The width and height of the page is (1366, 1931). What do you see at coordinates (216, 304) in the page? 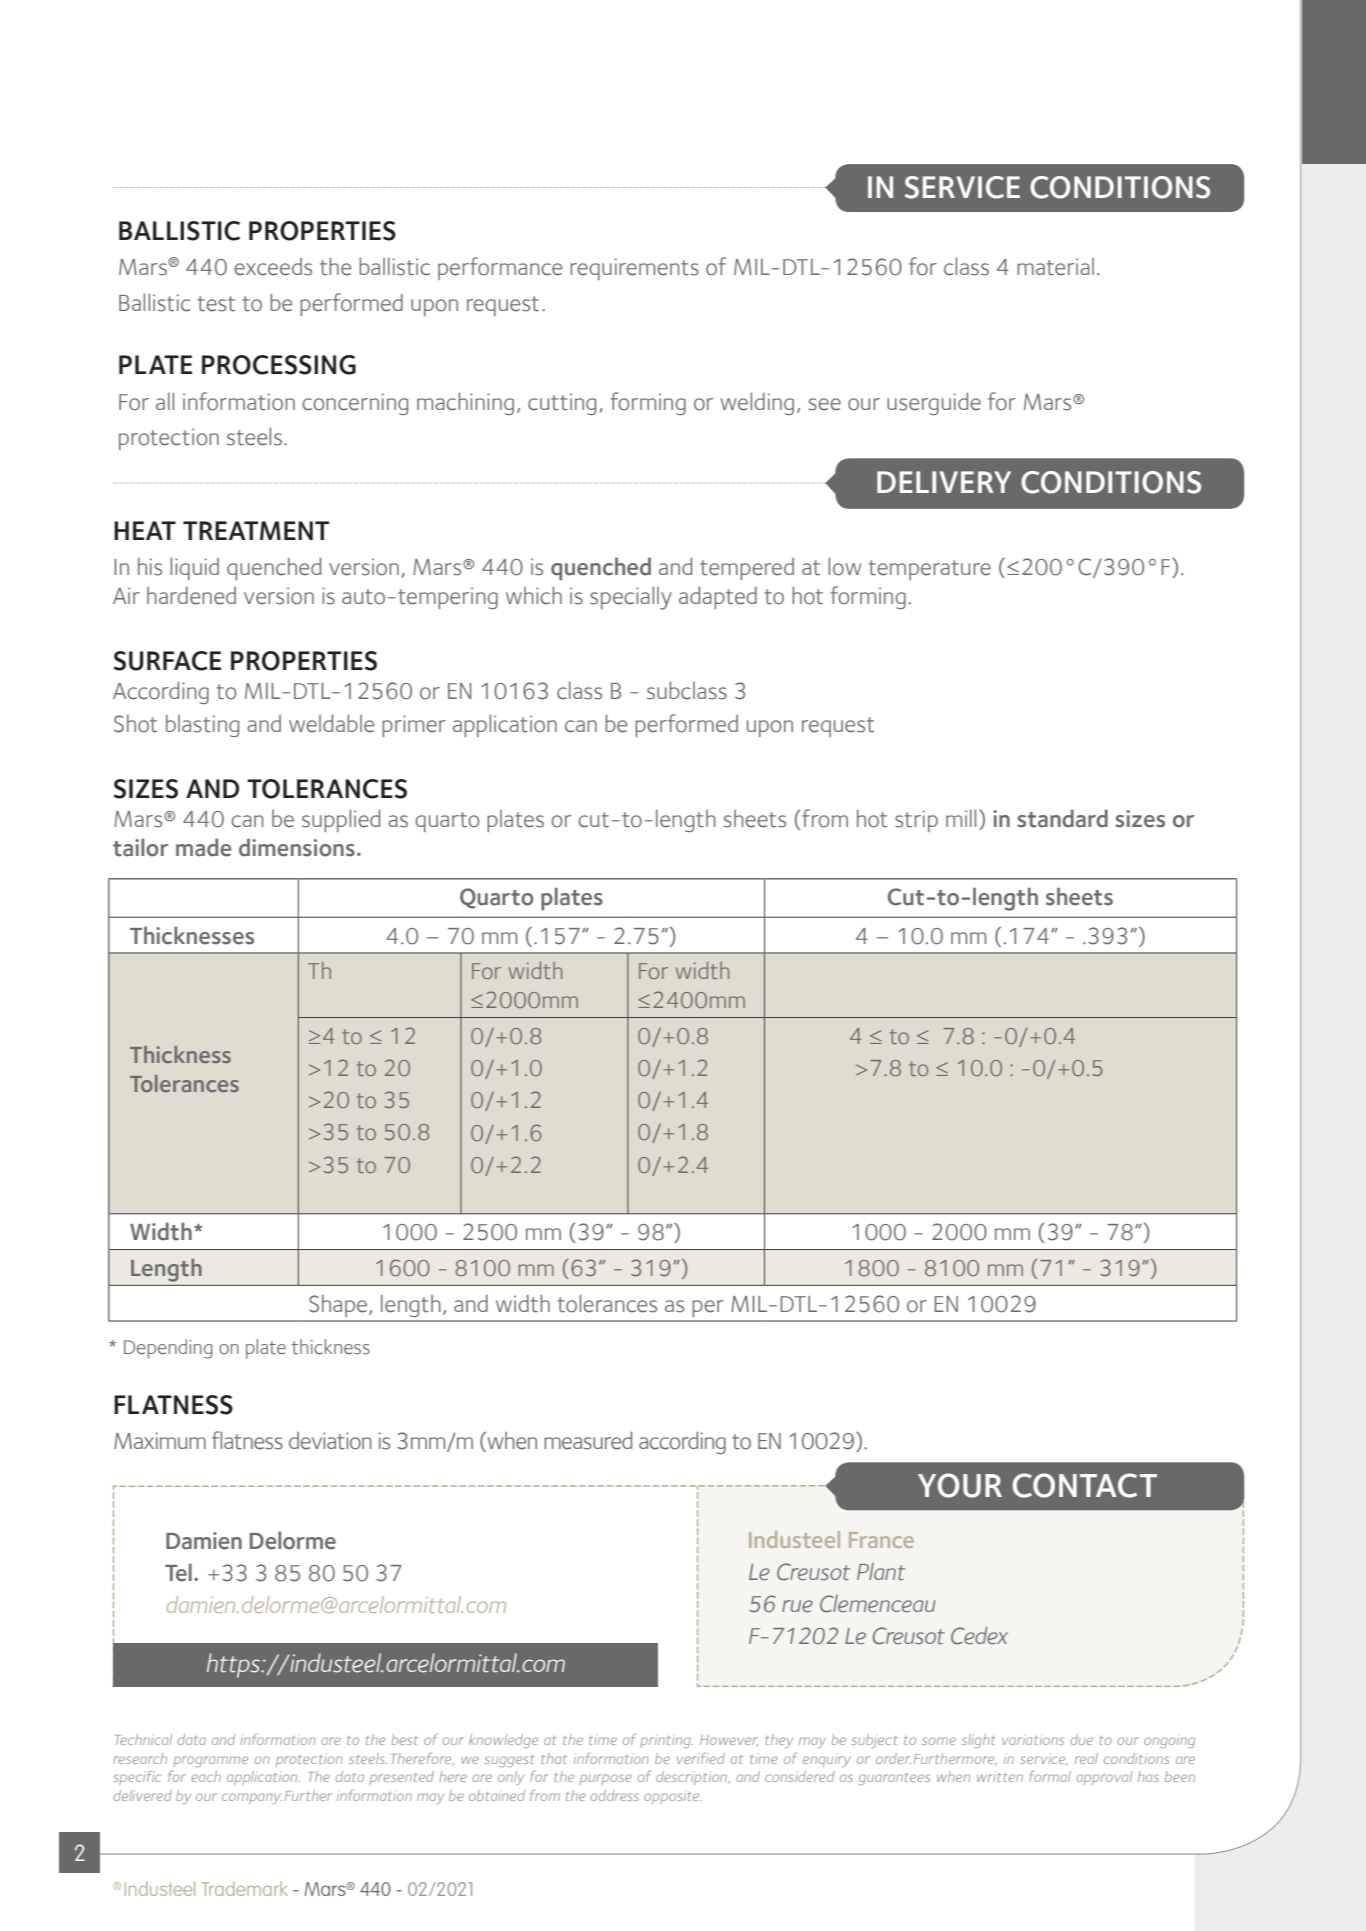
I see `test` at bounding box center [216, 304].
